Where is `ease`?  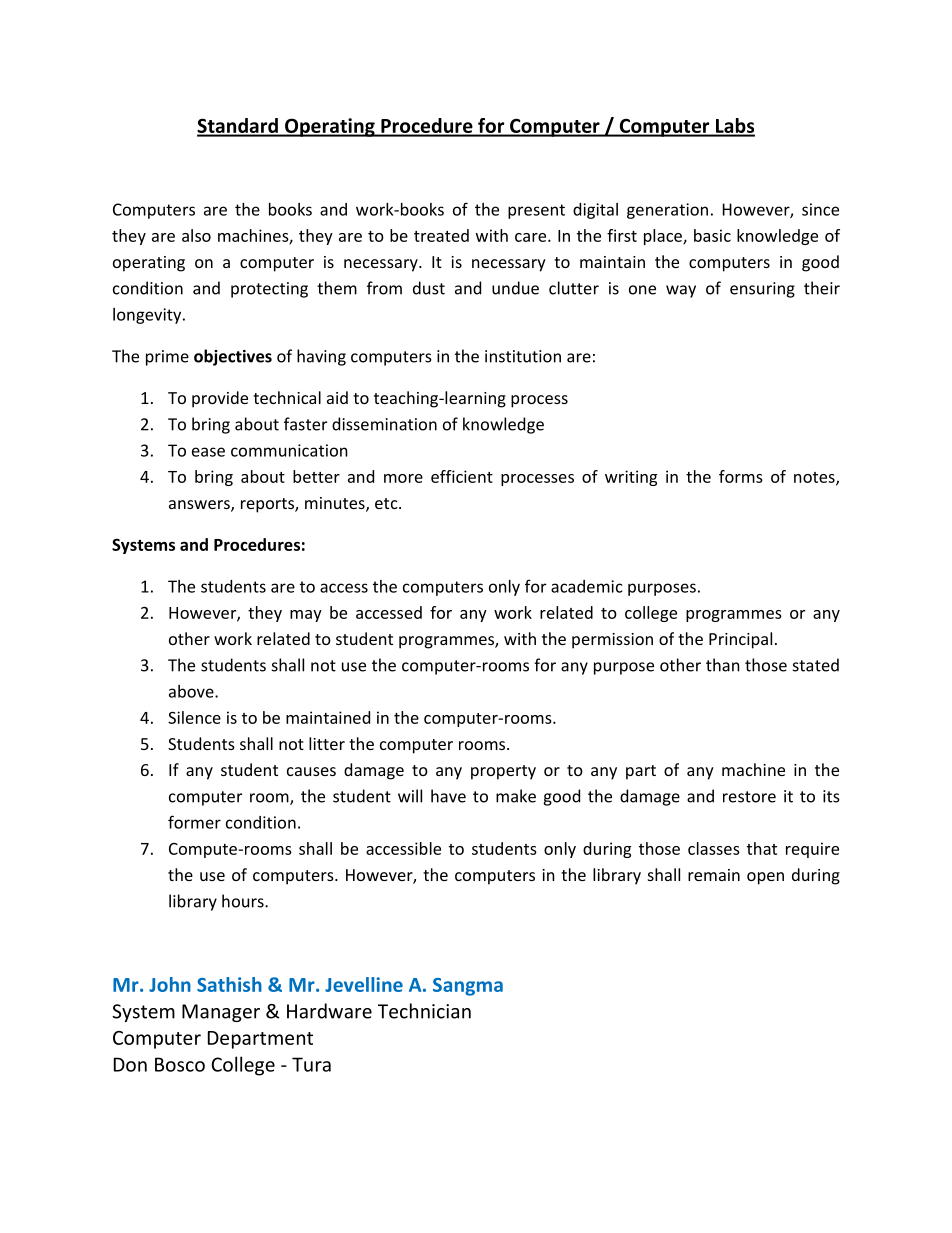
ease is located at coordinates (208, 452).
